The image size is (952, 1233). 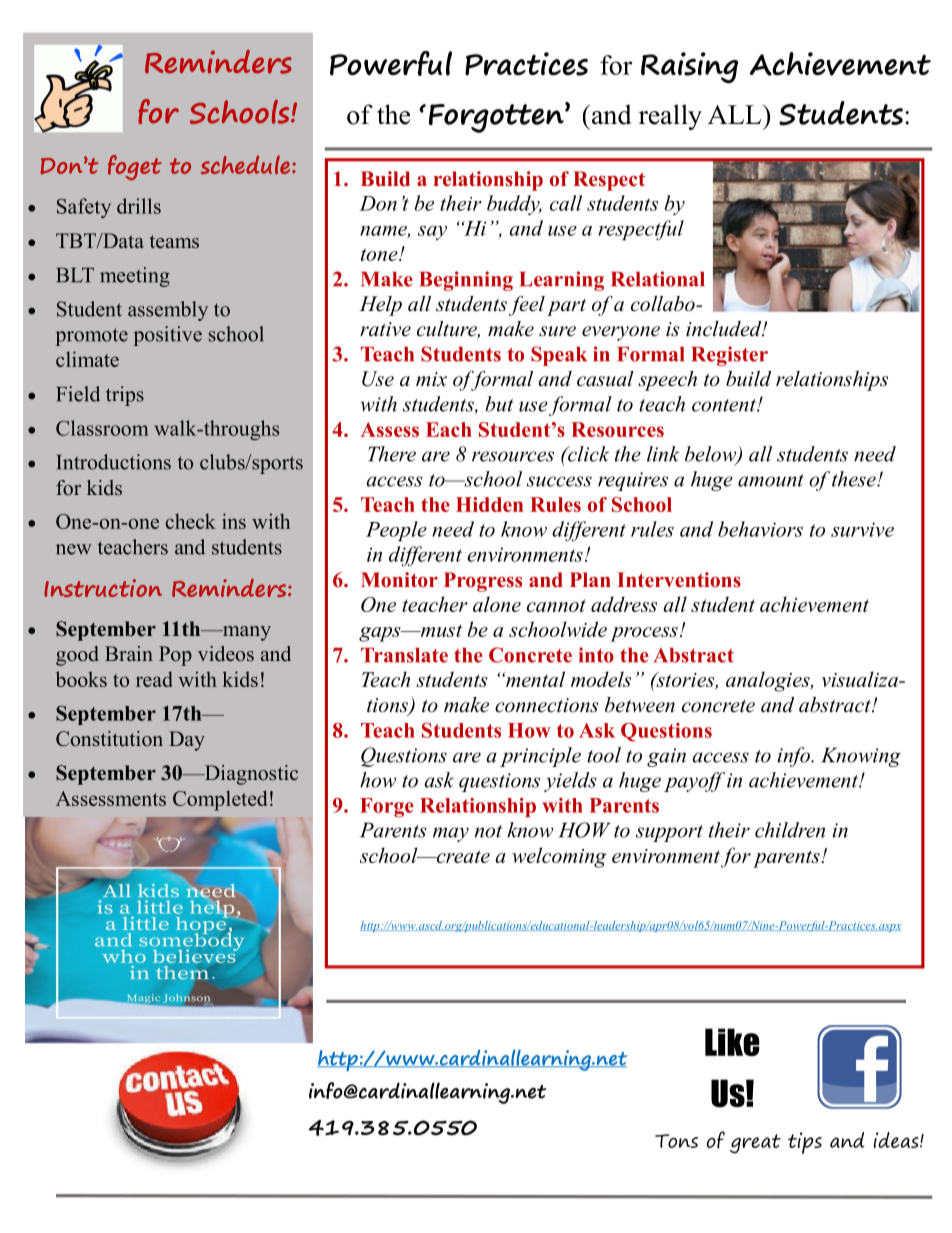 What do you see at coordinates (771, 480) in the image?
I see `amount` at bounding box center [771, 480].
